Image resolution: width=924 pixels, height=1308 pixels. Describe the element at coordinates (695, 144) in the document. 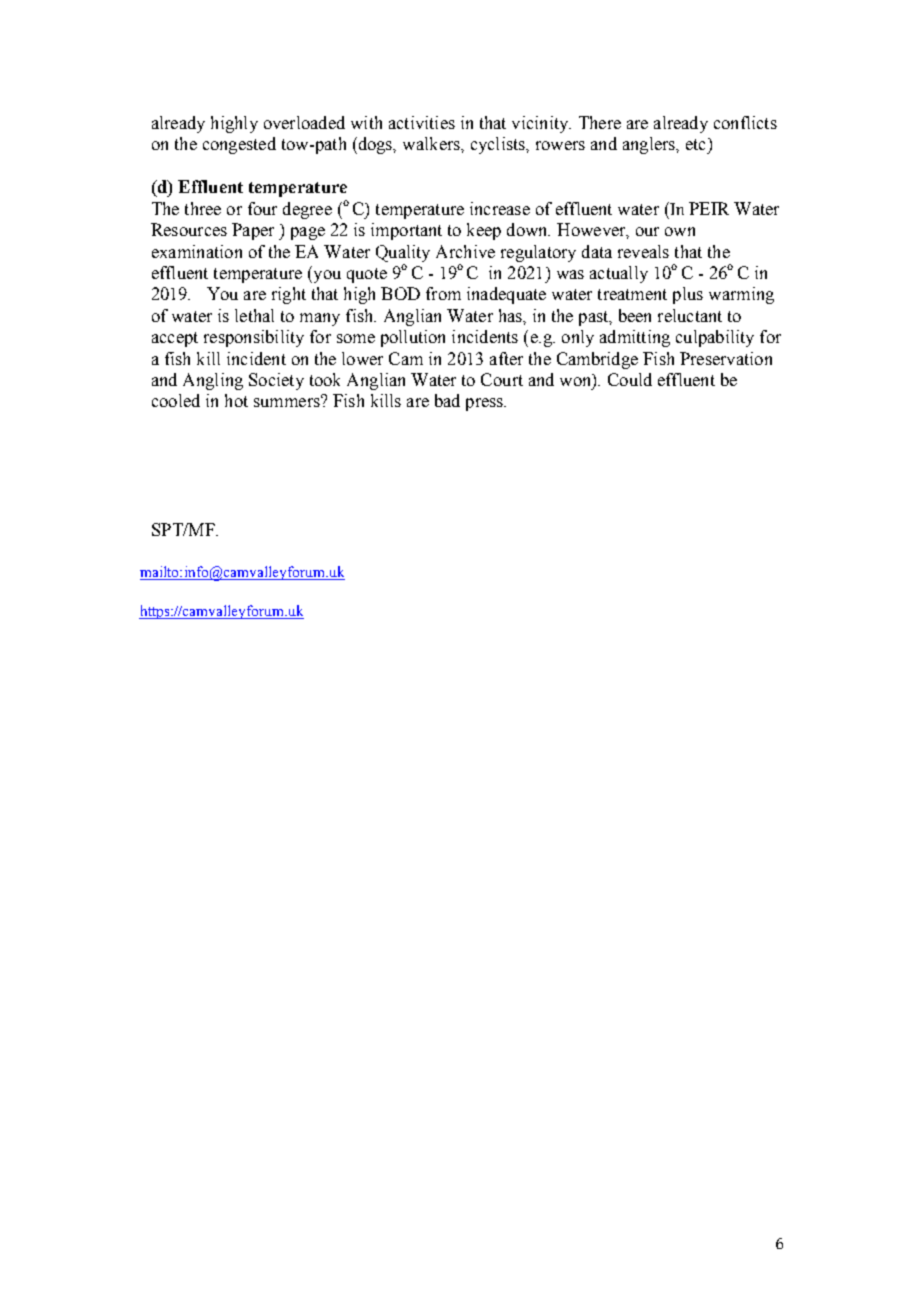

I see `etc` at that location.
